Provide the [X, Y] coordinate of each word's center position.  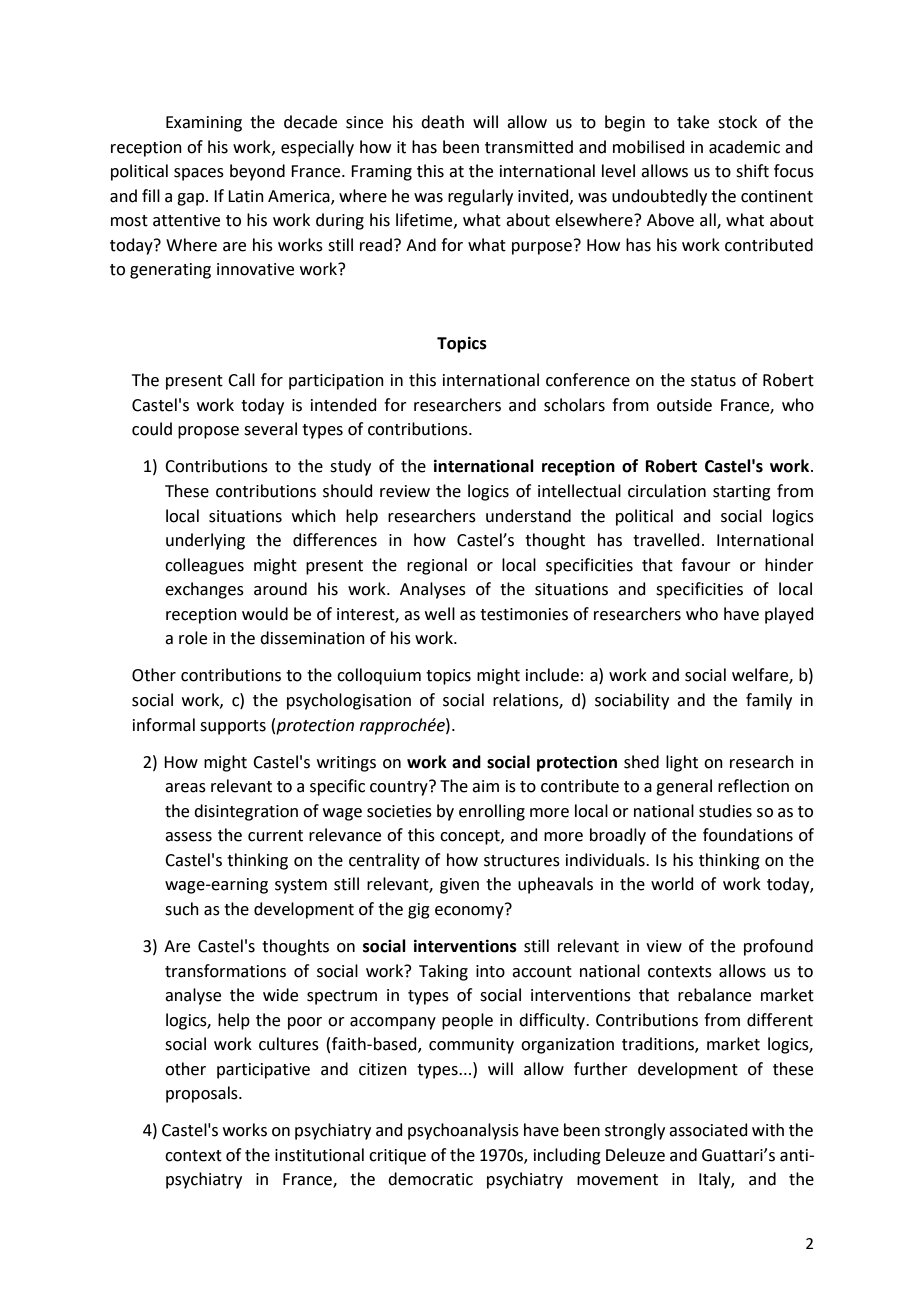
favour [706, 565]
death [442, 122]
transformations [225, 971]
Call [241, 380]
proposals [203, 1094]
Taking [443, 972]
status [713, 381]
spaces [199, 174]
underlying [205, 541]
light [682, 763]
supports [233, 727]
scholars [574, 405]
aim [485, 786]
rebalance [714, 995]
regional [437, 566]
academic [744, 147]
